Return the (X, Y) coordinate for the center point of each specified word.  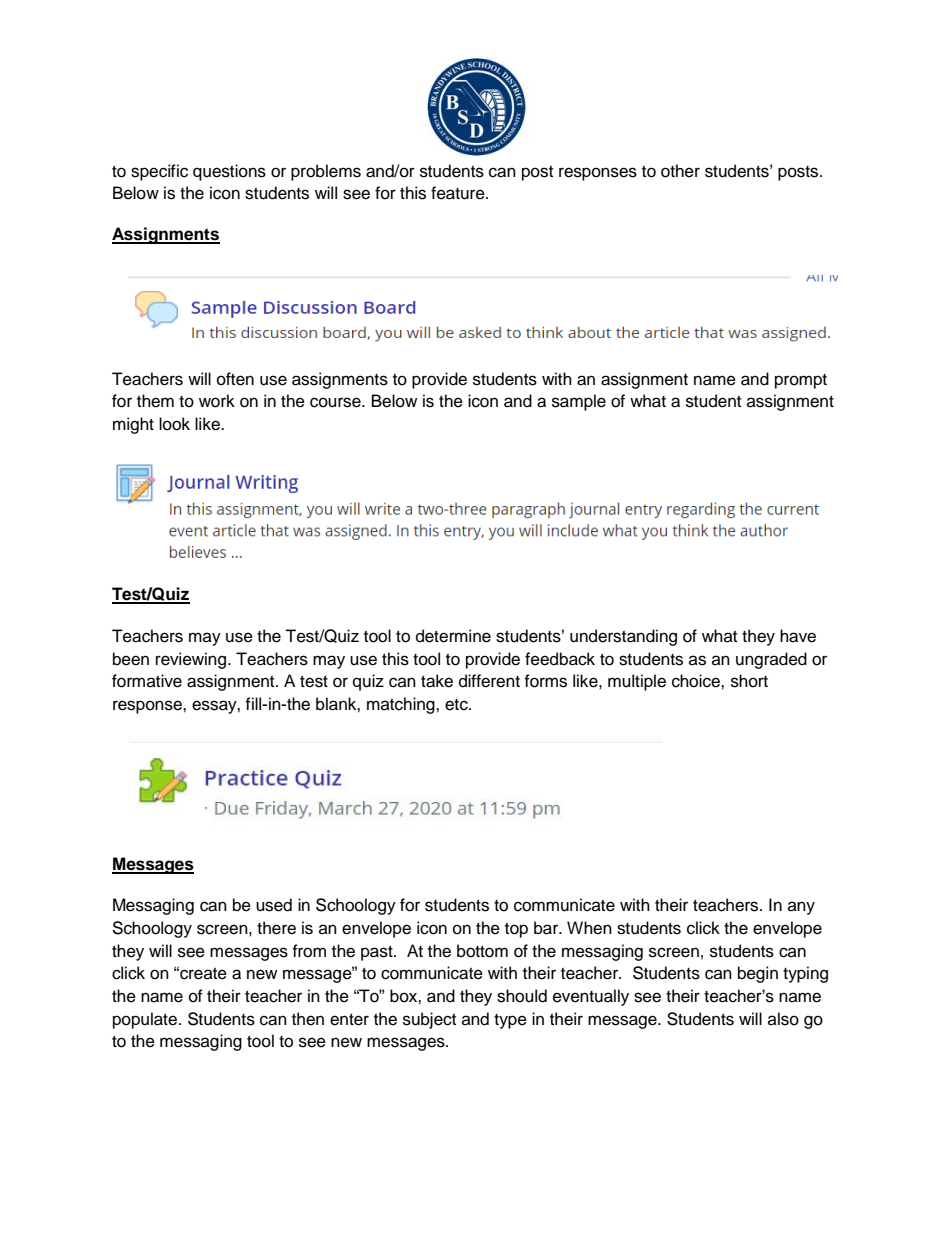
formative (147, 681)
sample (579, 402)
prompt (801, 381)
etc (457, 705)
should (522, 996)
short (749, 681)
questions (229, 172)
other (680, 171)
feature (459, 193)
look (174, 424)
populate (145, 1020)
